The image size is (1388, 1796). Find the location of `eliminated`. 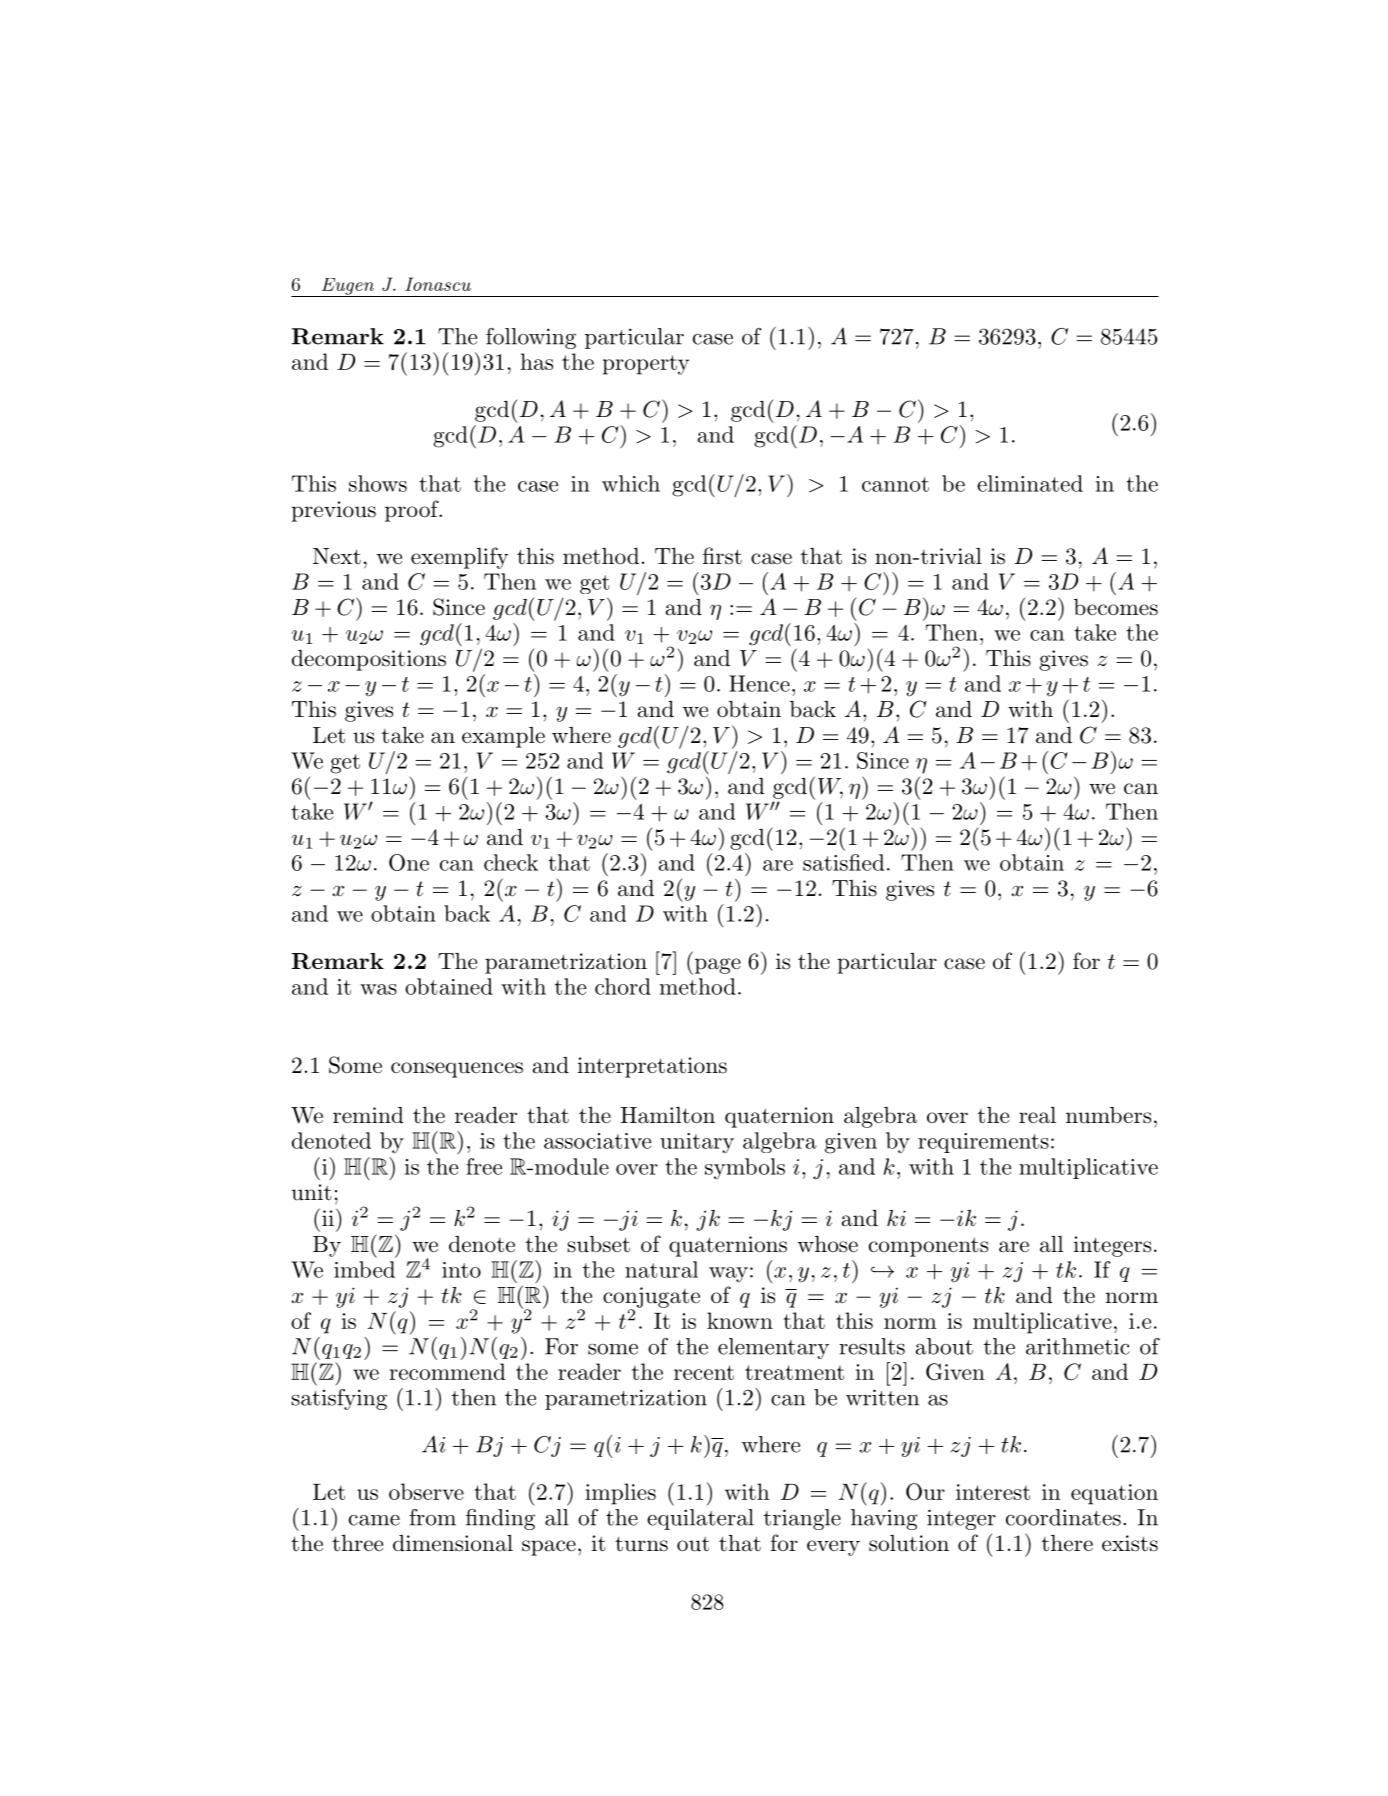

eliminated is located at coordinates (1030, 483).
